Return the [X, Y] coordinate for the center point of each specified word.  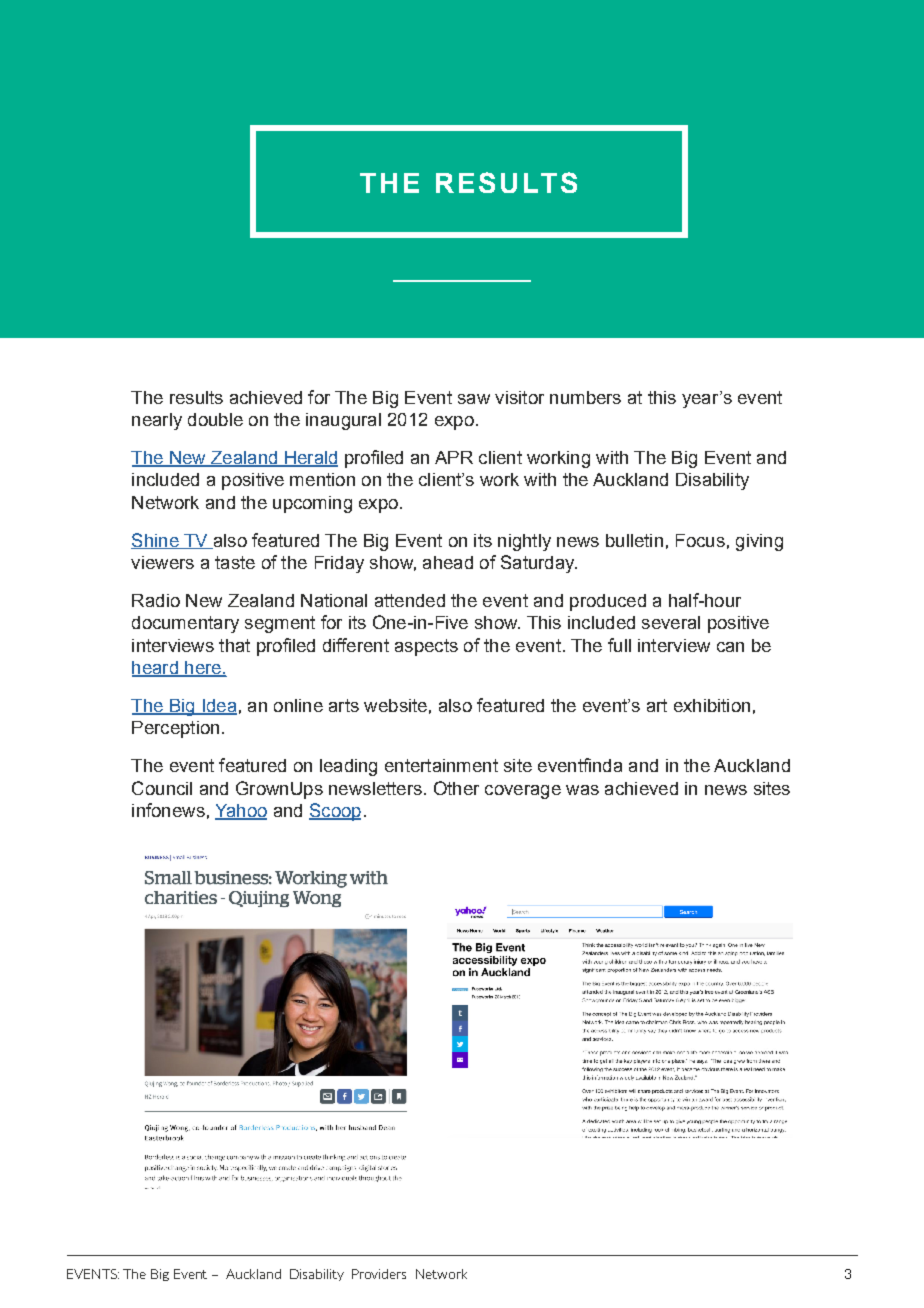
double [215, 419]
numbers [585, 397]
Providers [379, 1274]
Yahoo [241, 812]
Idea [218, 707]
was [582, 790]
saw [474, 399]
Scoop [335, 812]
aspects [426, 647]
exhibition [712, 705]
